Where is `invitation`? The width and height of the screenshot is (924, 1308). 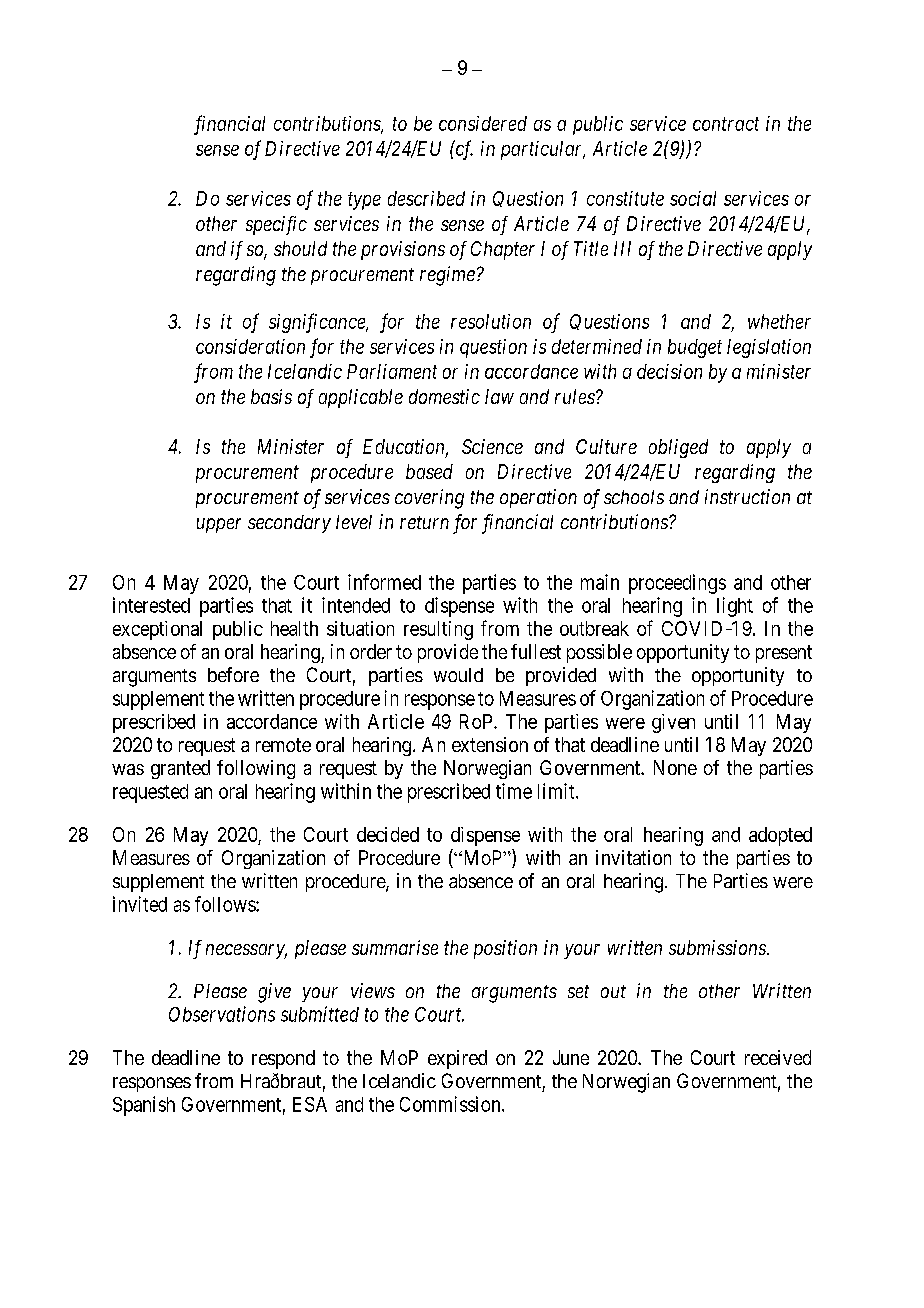 invitation is located at coordinates (633, 857).
